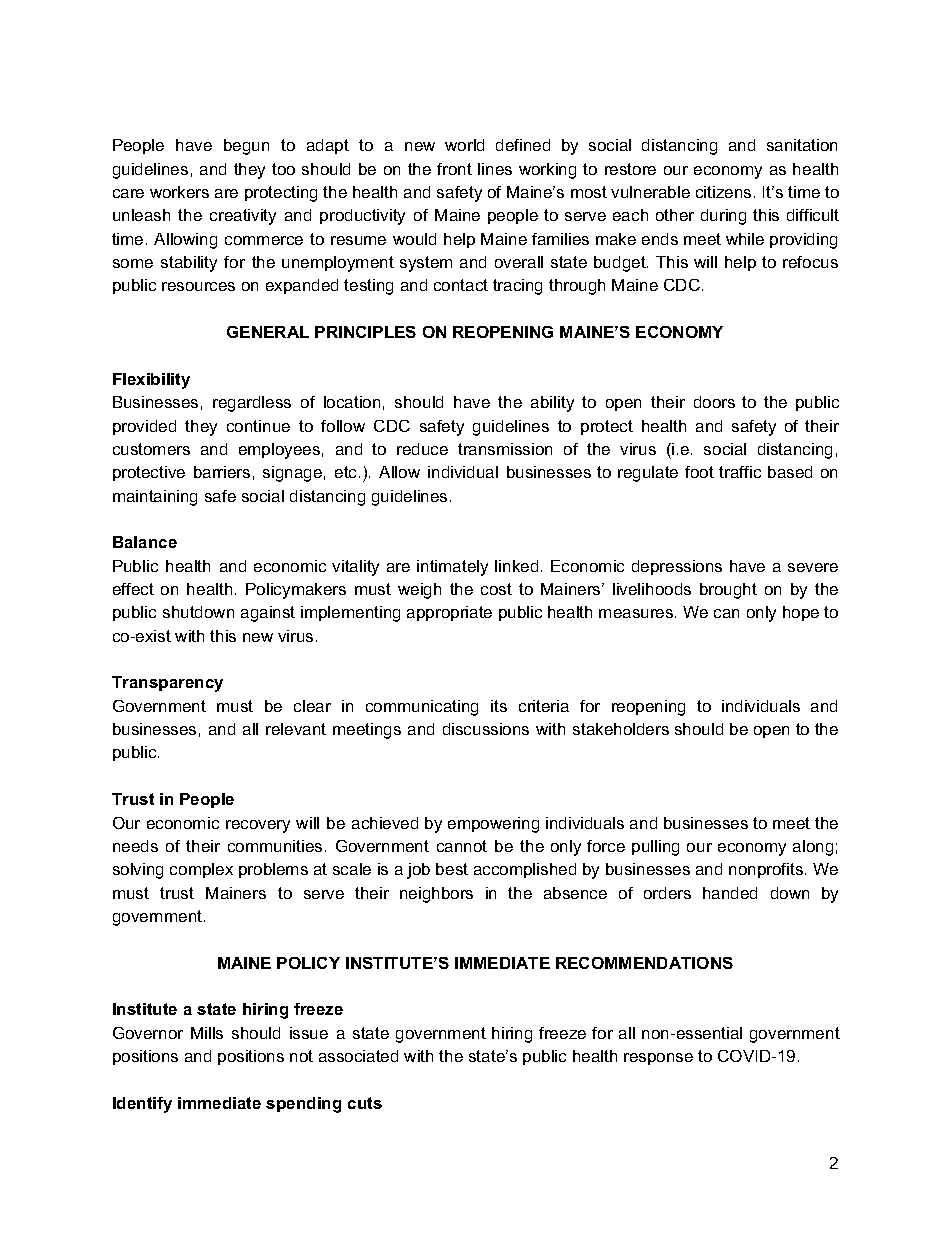 Image resolution: width=952 pixels, height=1233 pixels. Describe the element at coordinates (486, 729) in the screenshot. I see `discussions` at that location.
